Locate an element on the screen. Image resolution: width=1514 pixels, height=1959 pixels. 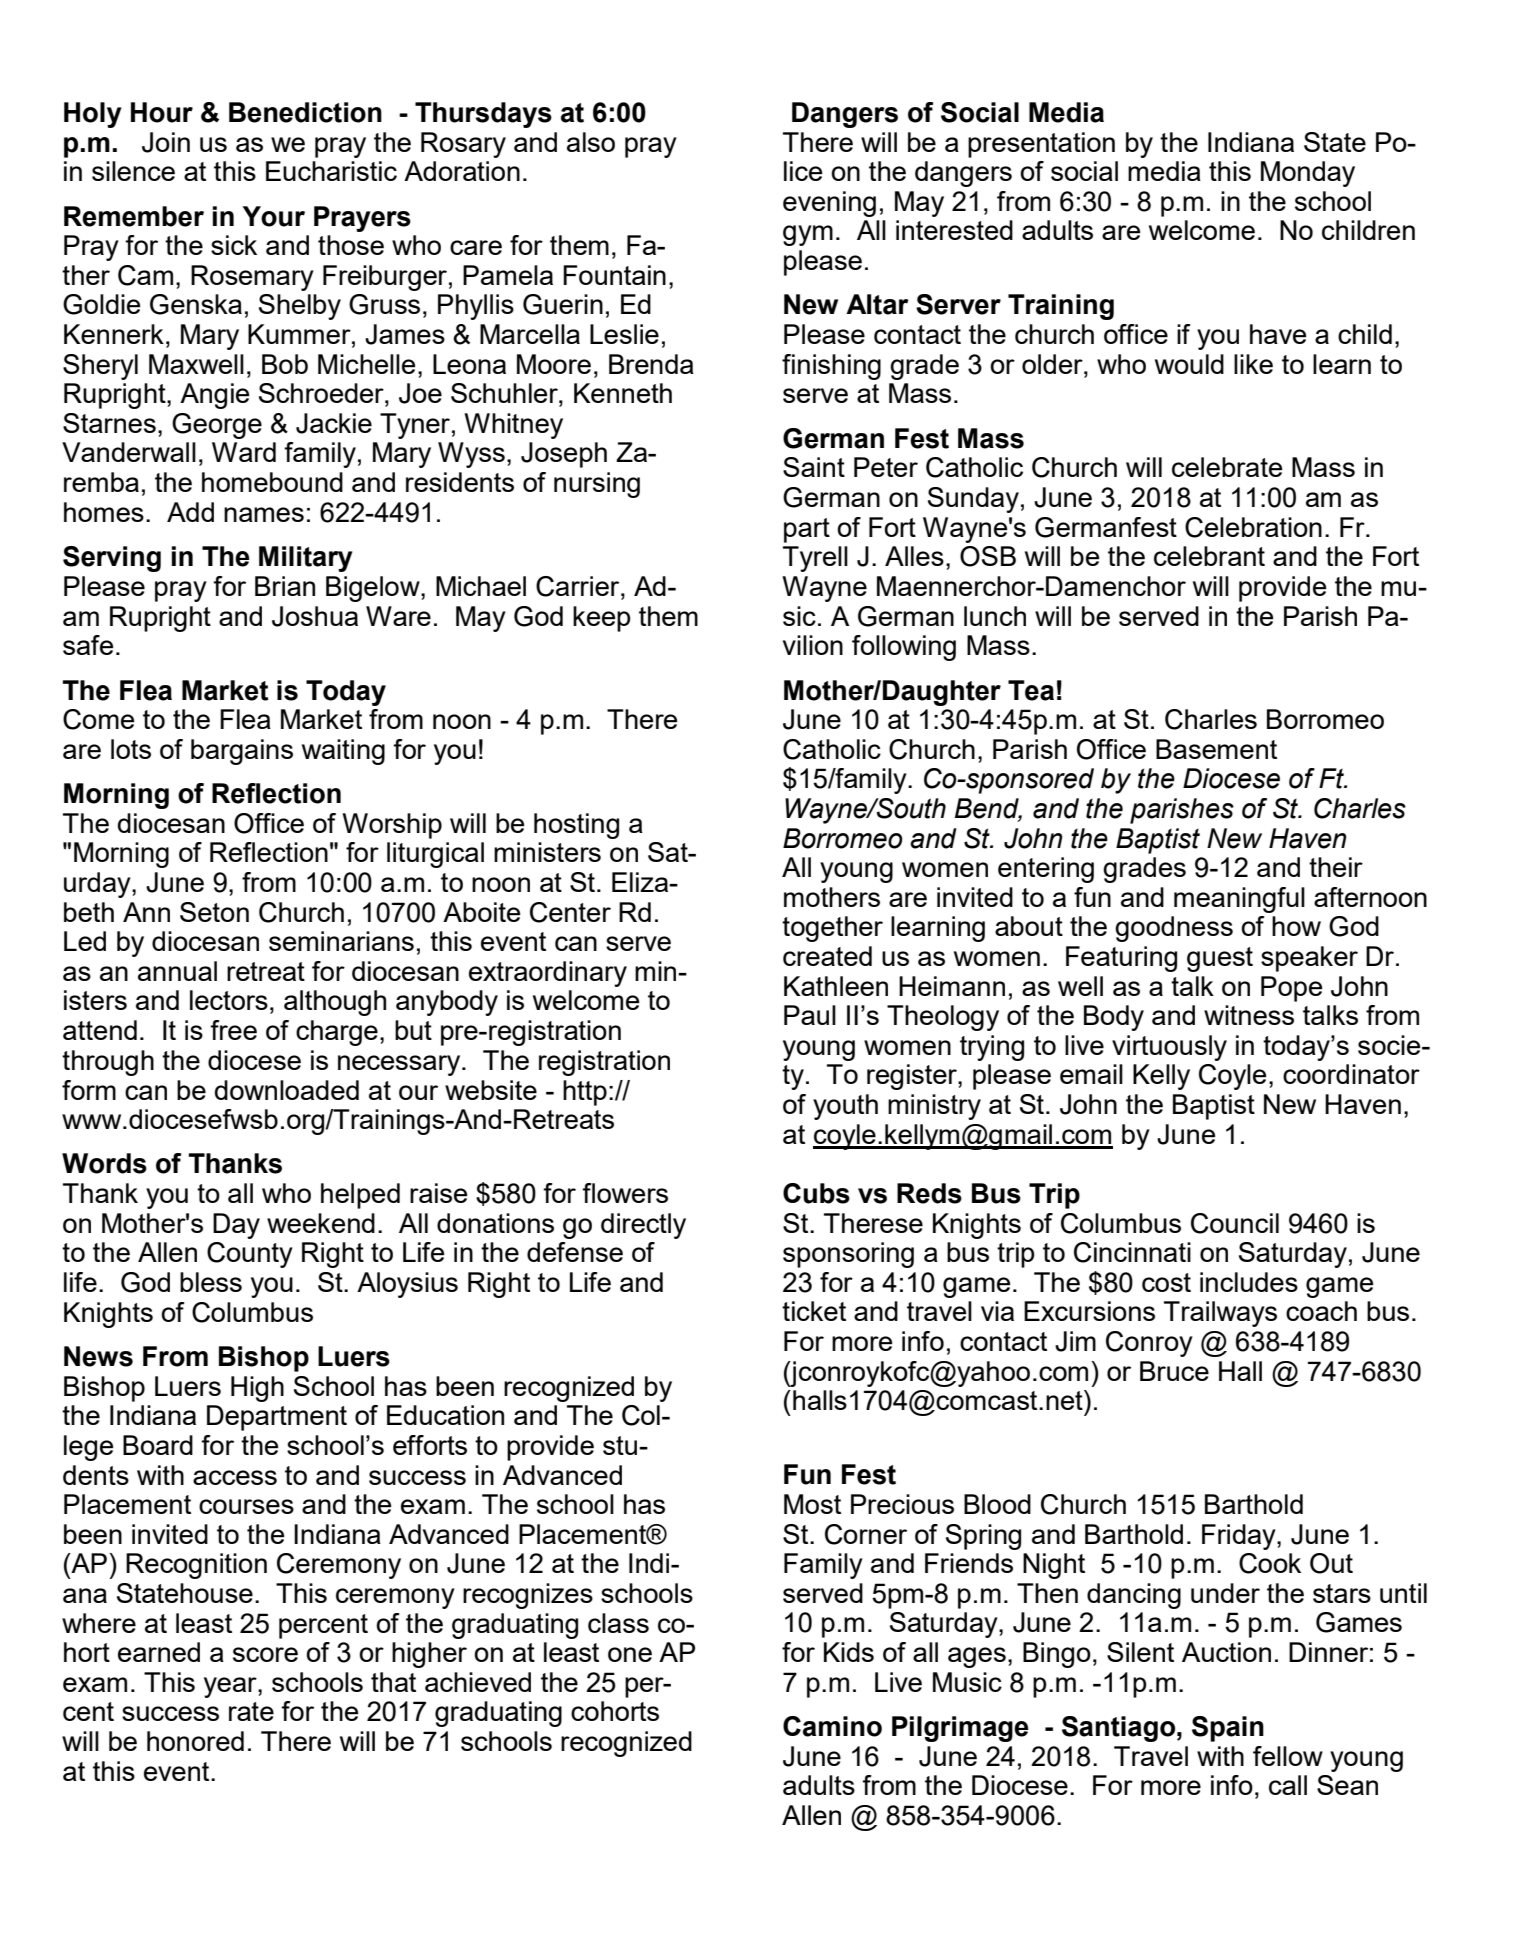
Cubs is located at coordinates (816, 1193).
